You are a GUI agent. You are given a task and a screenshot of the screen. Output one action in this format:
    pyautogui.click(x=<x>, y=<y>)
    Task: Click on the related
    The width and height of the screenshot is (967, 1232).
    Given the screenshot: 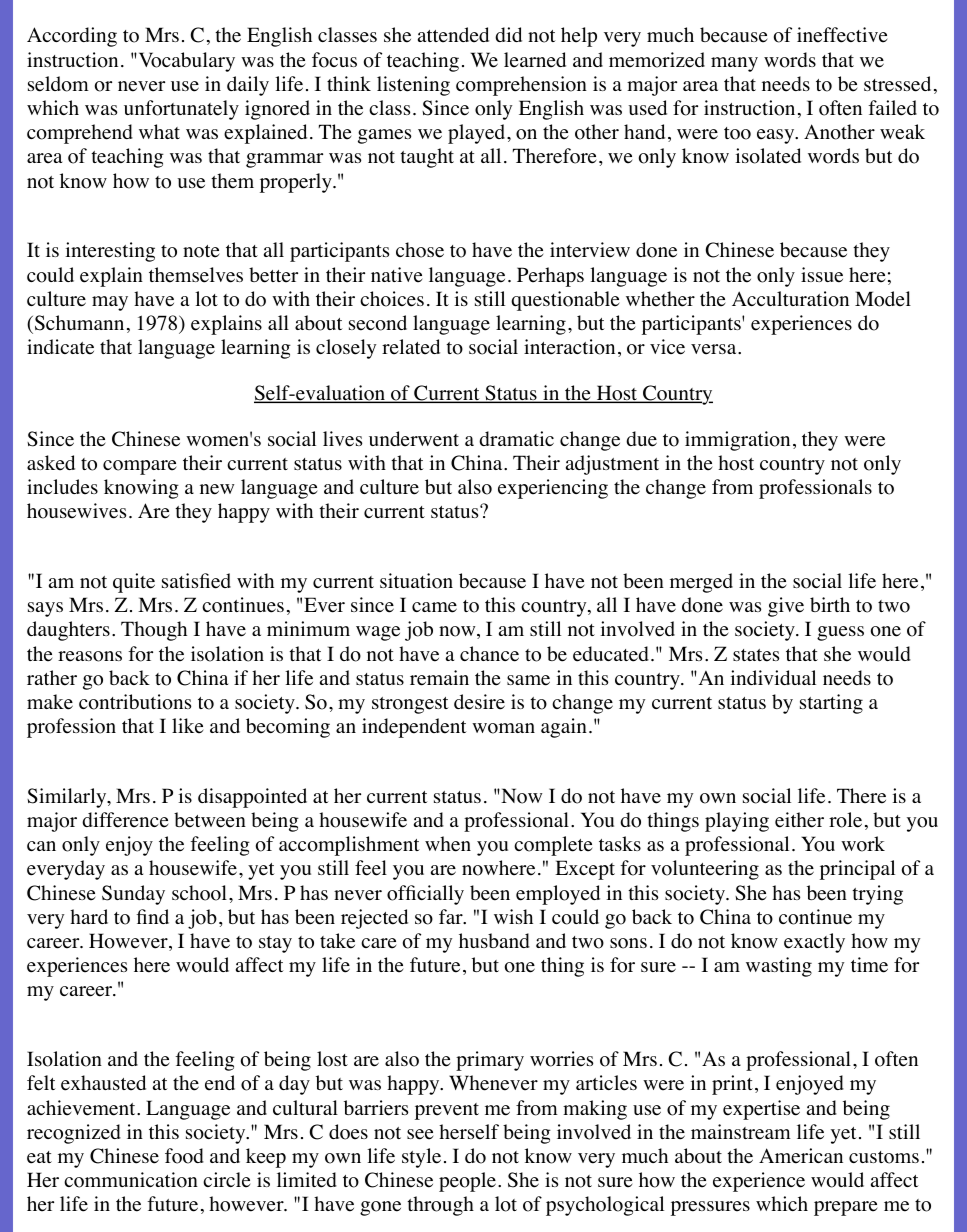 What is the action you would take?
    pyautogui.click(x=411, y=347)
